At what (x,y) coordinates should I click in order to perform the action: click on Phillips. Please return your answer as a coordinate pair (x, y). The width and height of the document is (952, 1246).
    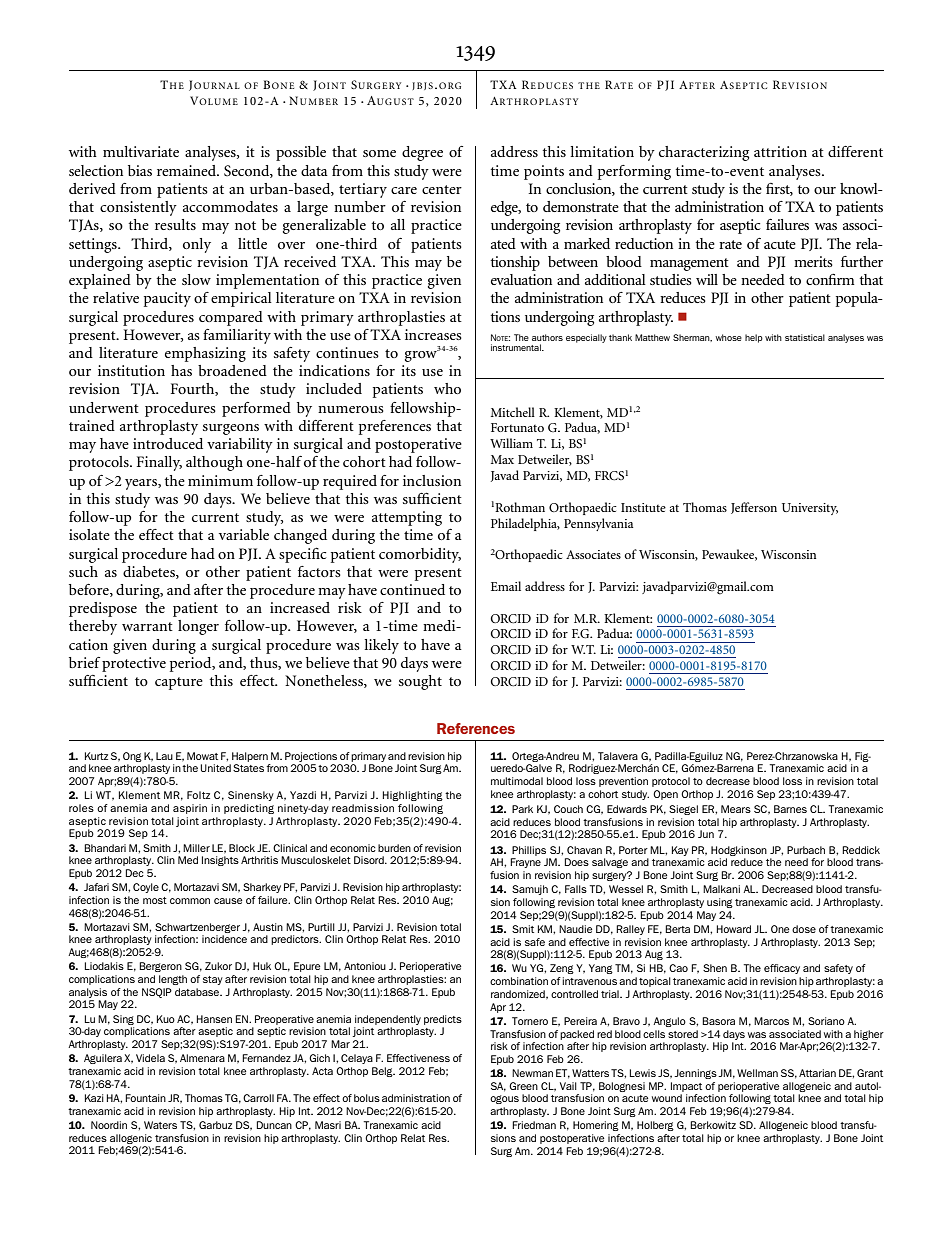
    Looking at the image, I should click on (529, 851).
